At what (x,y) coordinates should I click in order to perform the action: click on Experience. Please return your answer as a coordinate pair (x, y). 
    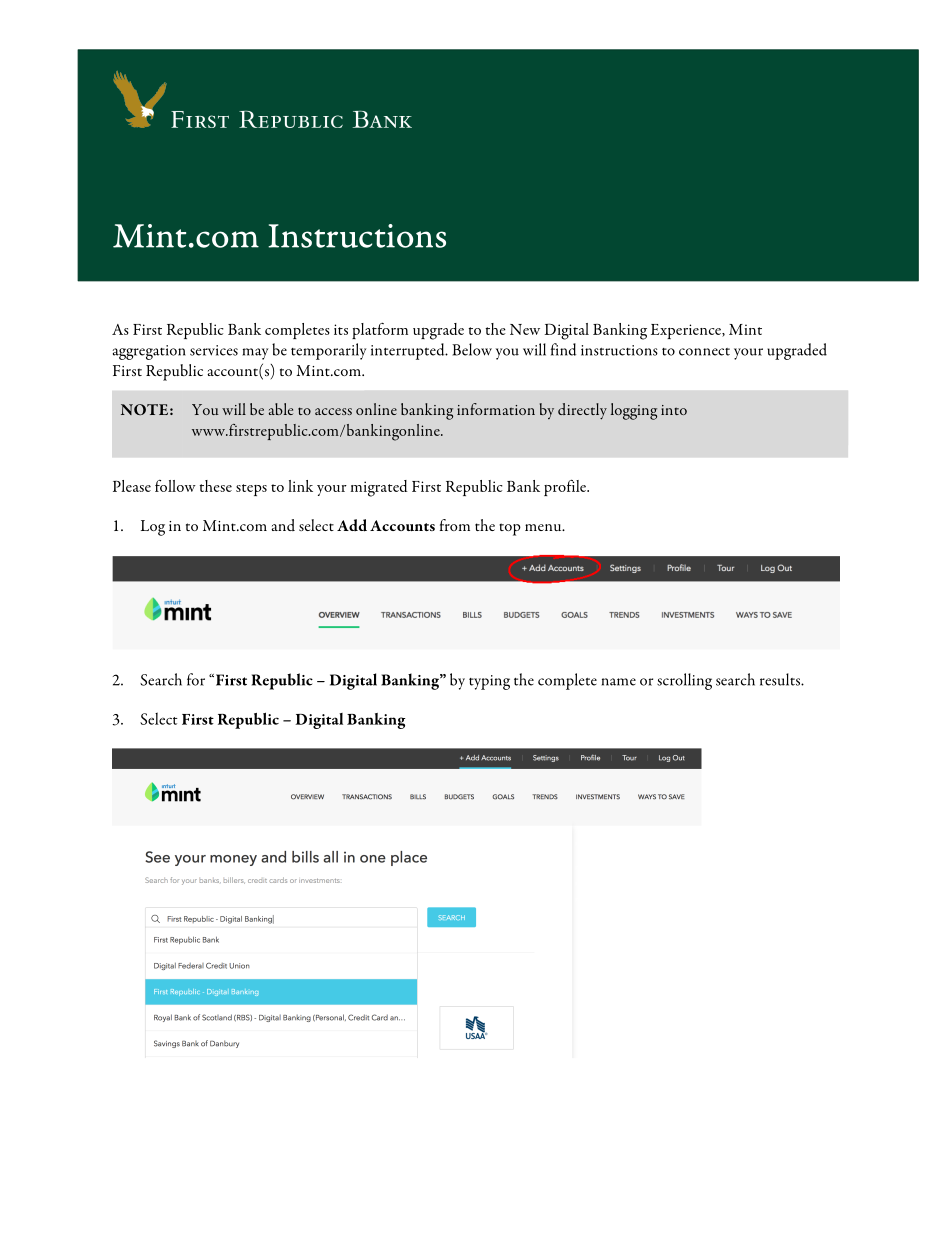
    Looking at the image, I should click on (687, 331).
